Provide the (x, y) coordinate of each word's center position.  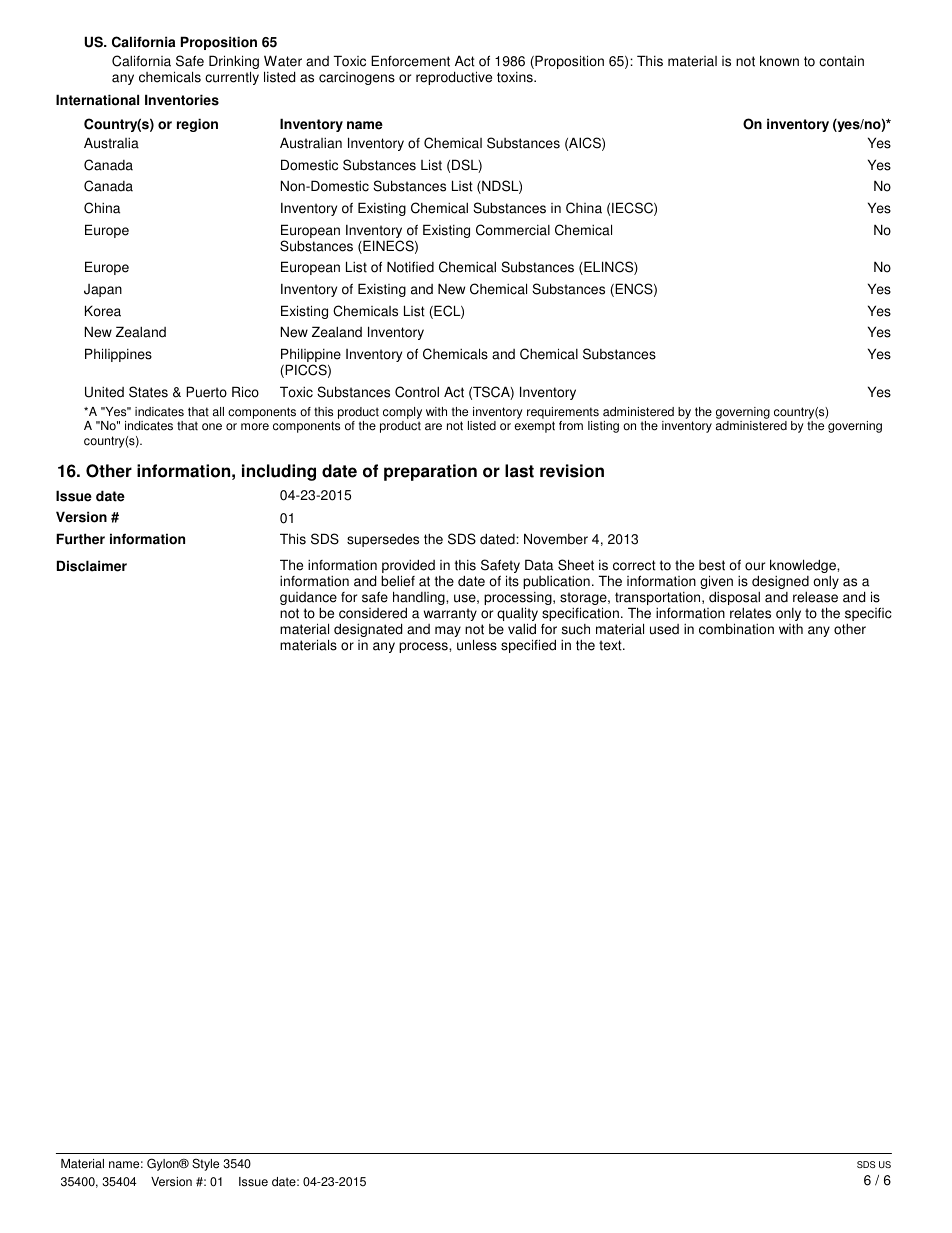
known (779, 61)
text (611, 645)
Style (205, 1164)
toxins (516, 77)
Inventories (182, 100)
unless (477, 645)
